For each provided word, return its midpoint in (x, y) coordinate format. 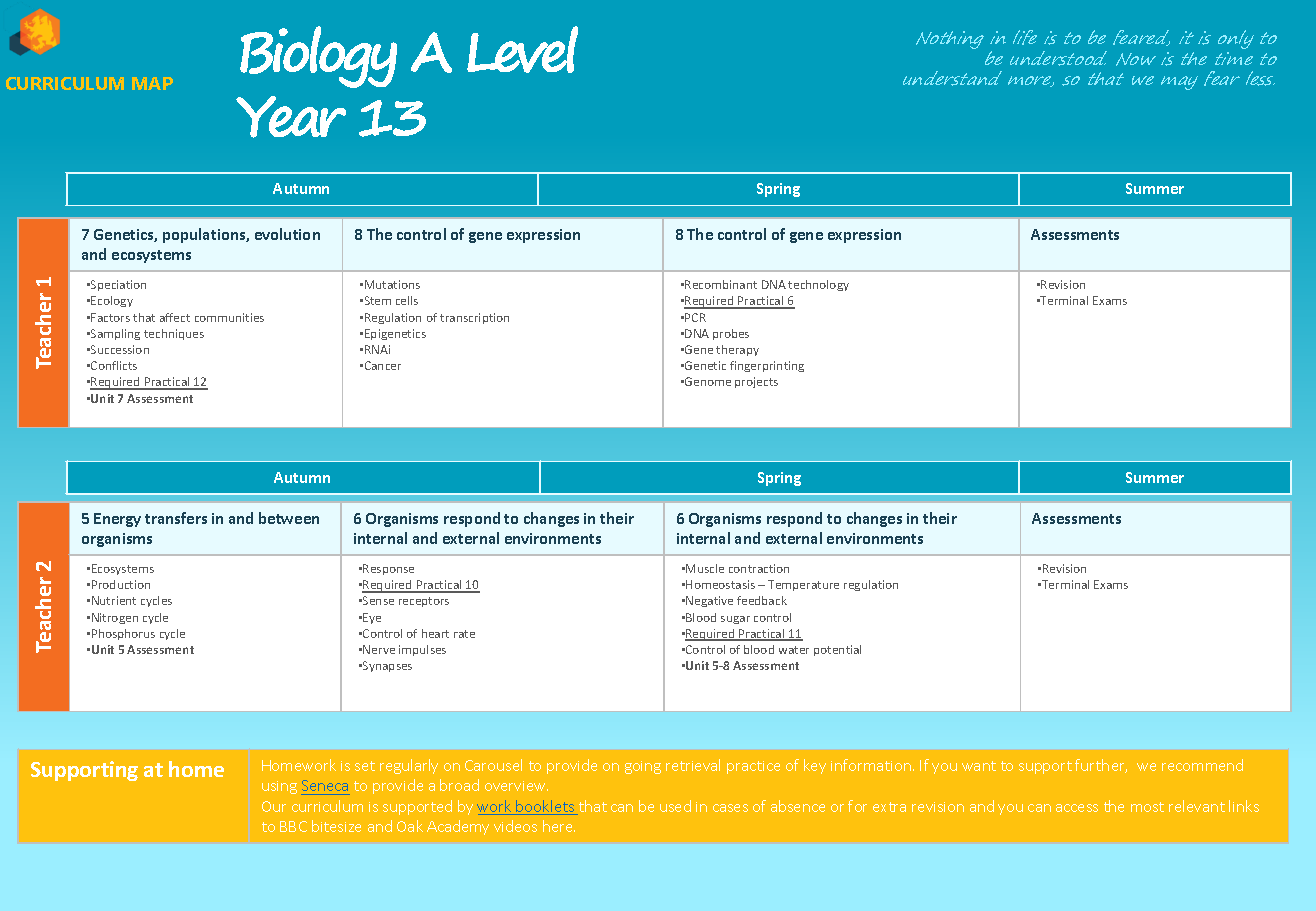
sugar (735, 620)
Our (274, 806)
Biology (318, 57)
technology (818, 285)
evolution (287, 234)
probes (731, 334)
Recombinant (721, 284)
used (675, 806)
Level (522, 49)
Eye (372, 618)
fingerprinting (767, 366)
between (289, 518)
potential (837, 650)
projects (756, 382)
